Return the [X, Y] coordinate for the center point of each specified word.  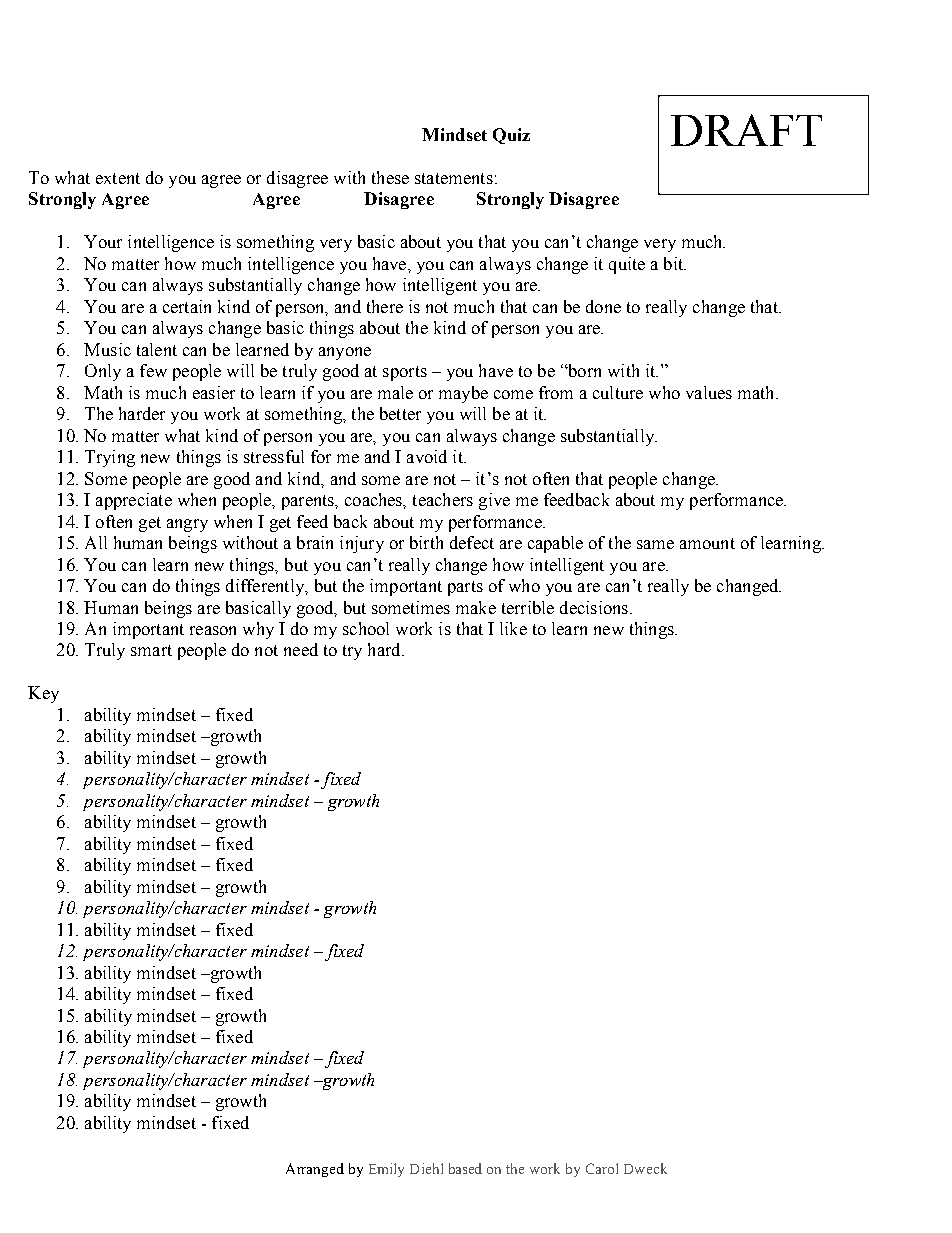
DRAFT [746, 130]
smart [151, 650]
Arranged [315, 1170]
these [390, 177]
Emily [386, 1170]
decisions [594, 607]
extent [118, 178]
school [366, 628]
